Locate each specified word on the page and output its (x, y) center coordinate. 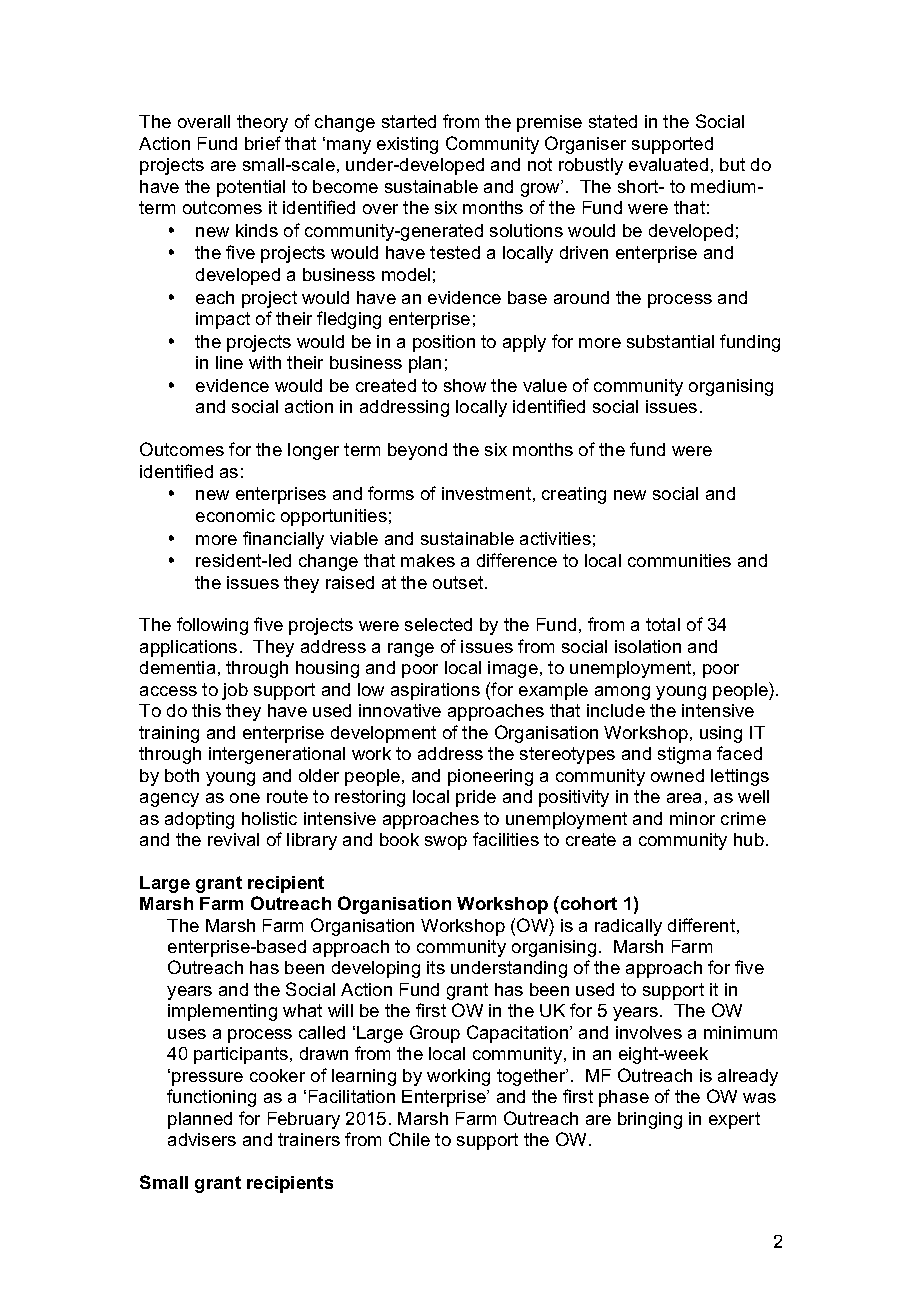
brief (263, 143)
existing (407, 145)
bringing (650, 1120)
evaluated (668, 164)
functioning (211, 1098)
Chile (409, 1139)
